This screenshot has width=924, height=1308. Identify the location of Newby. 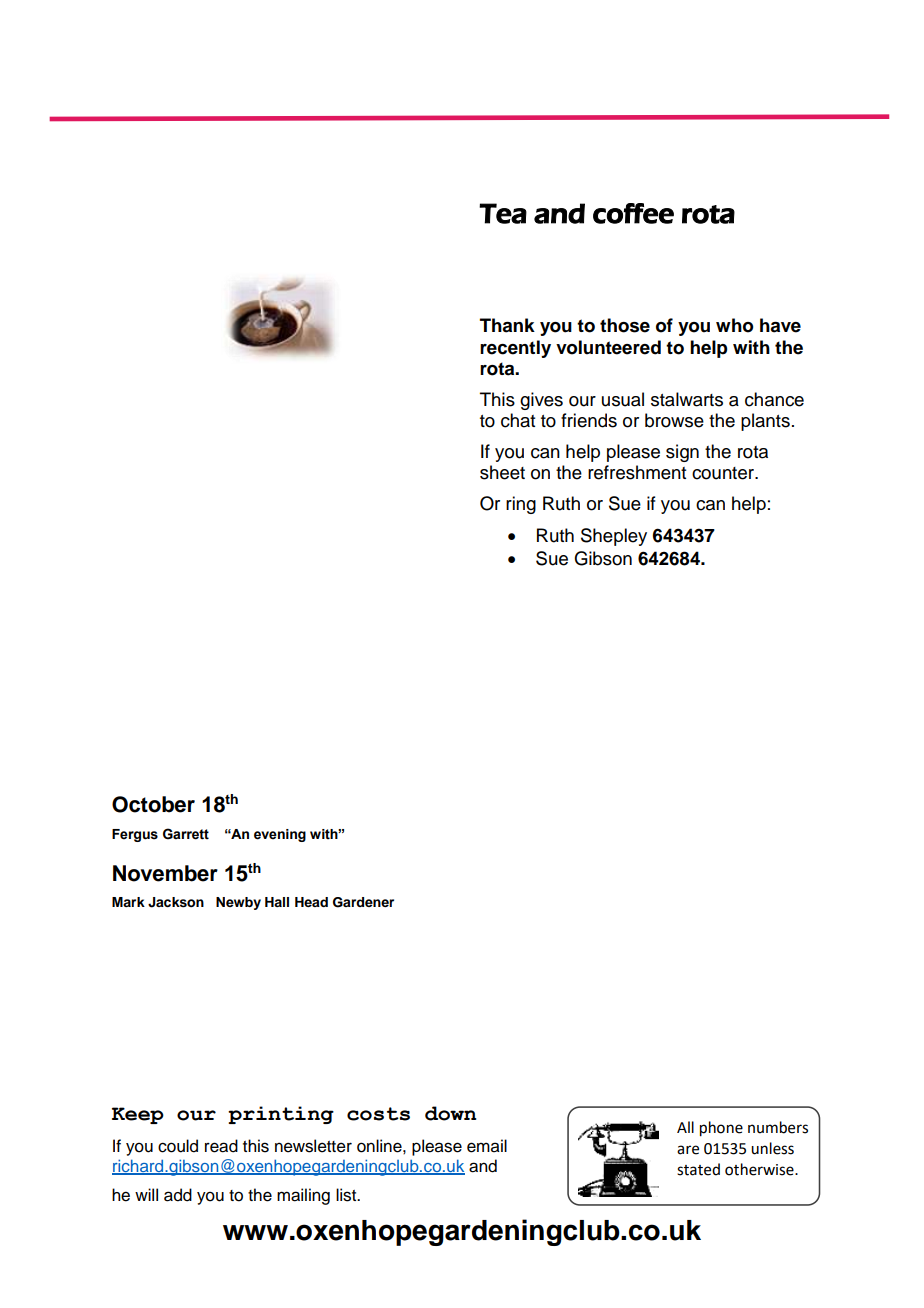
(238, 903).
